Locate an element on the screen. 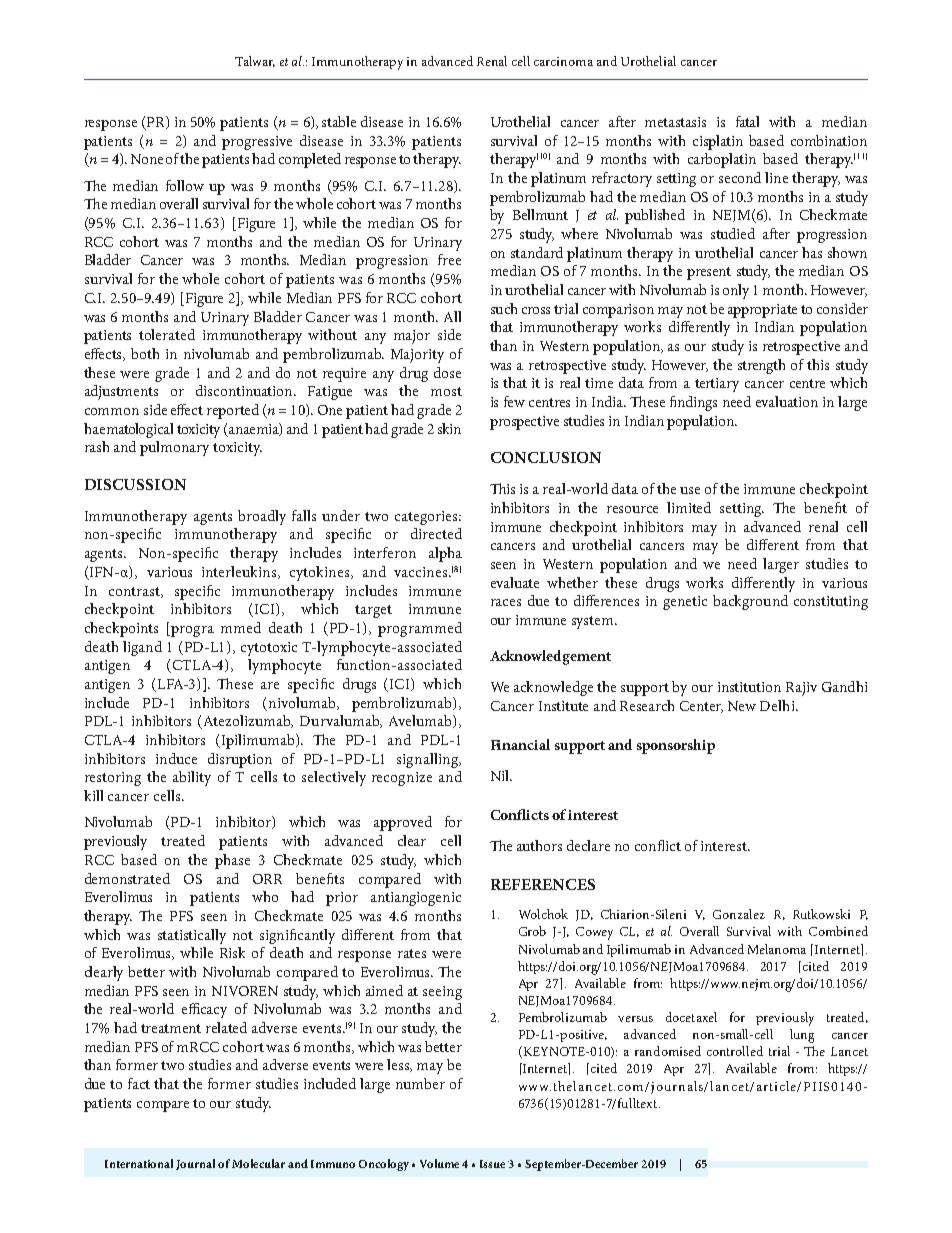 This screenshot has height=1233, width=952. fatal is located at coordinates (747, 121).
